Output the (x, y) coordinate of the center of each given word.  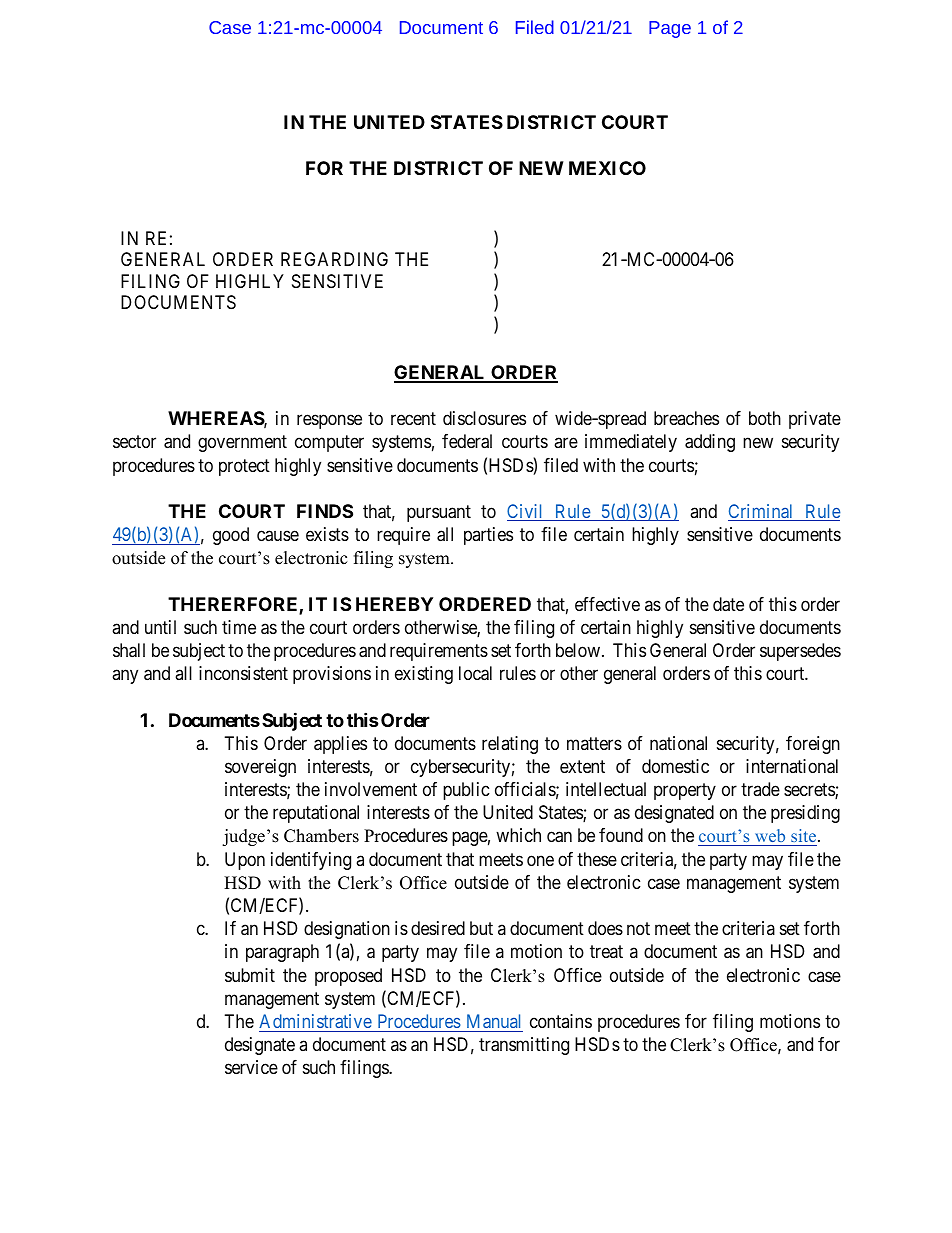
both (765, 418)
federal (467, 441)
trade (760, 789)
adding (710, 443)
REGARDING (334, 259)
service (251, 1067)
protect (244, 467)
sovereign (260, 768)
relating (510, 745)
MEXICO (607, 168)
